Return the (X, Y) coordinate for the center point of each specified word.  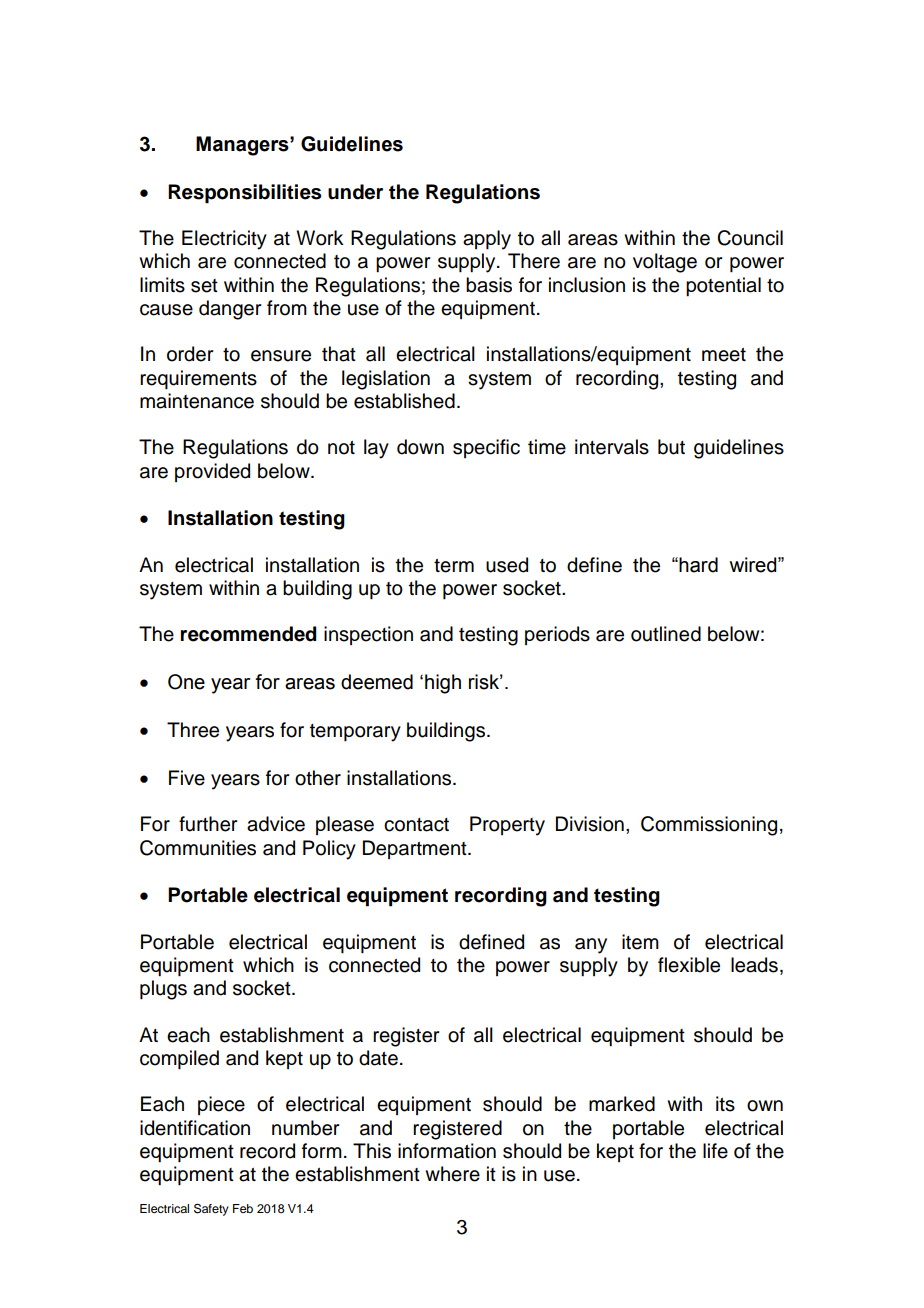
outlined (666, 634)
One (186, 682)
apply (487, 240)
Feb (243, 1208)
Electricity (224, 240)
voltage (665, 263)
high (443, 684)
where (452, 1174)
